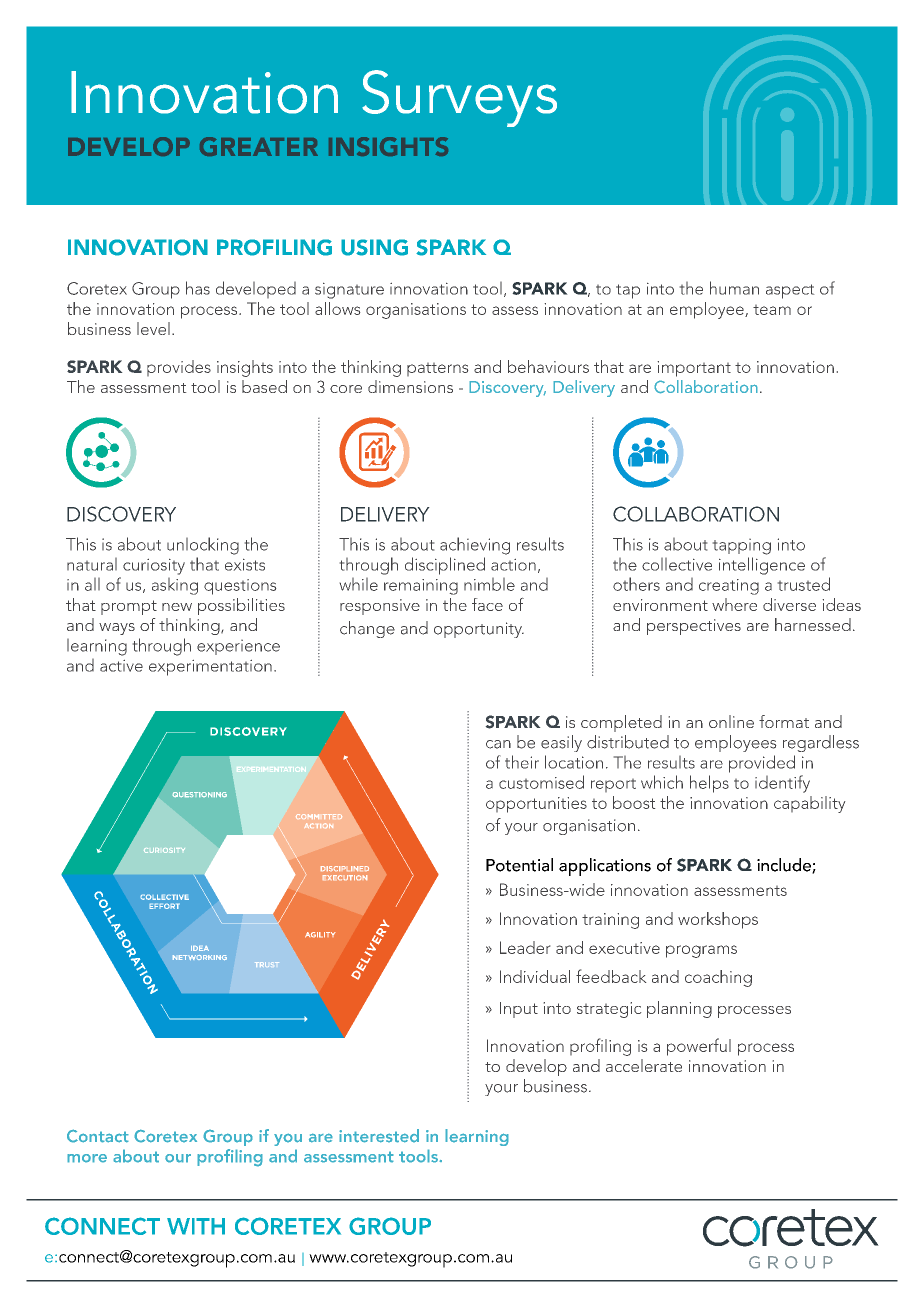 The height and width of the page is (1308, 924). I want to click on coaching, so click(718, 978).
